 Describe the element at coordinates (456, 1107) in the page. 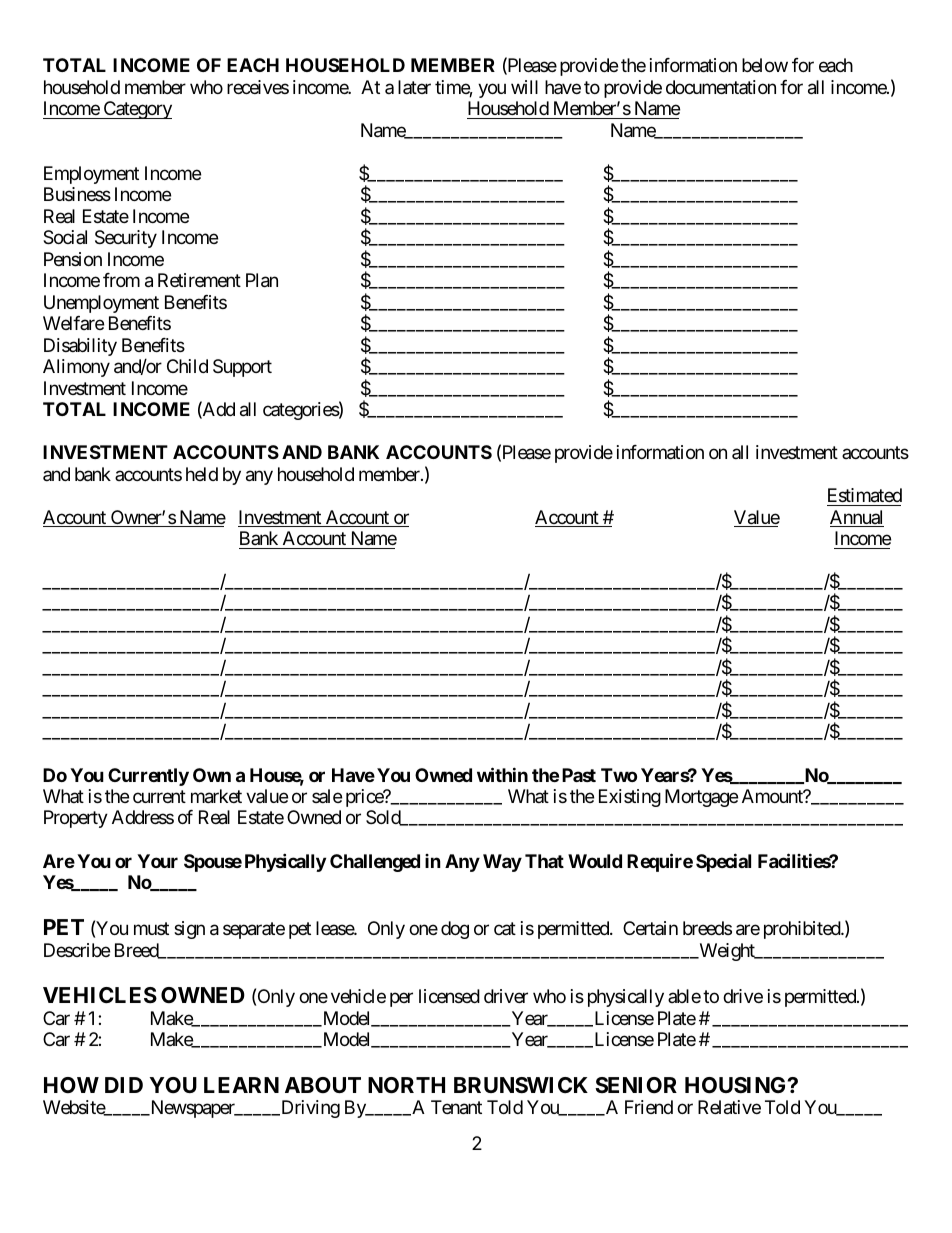

I see `Tenant` at that location.
